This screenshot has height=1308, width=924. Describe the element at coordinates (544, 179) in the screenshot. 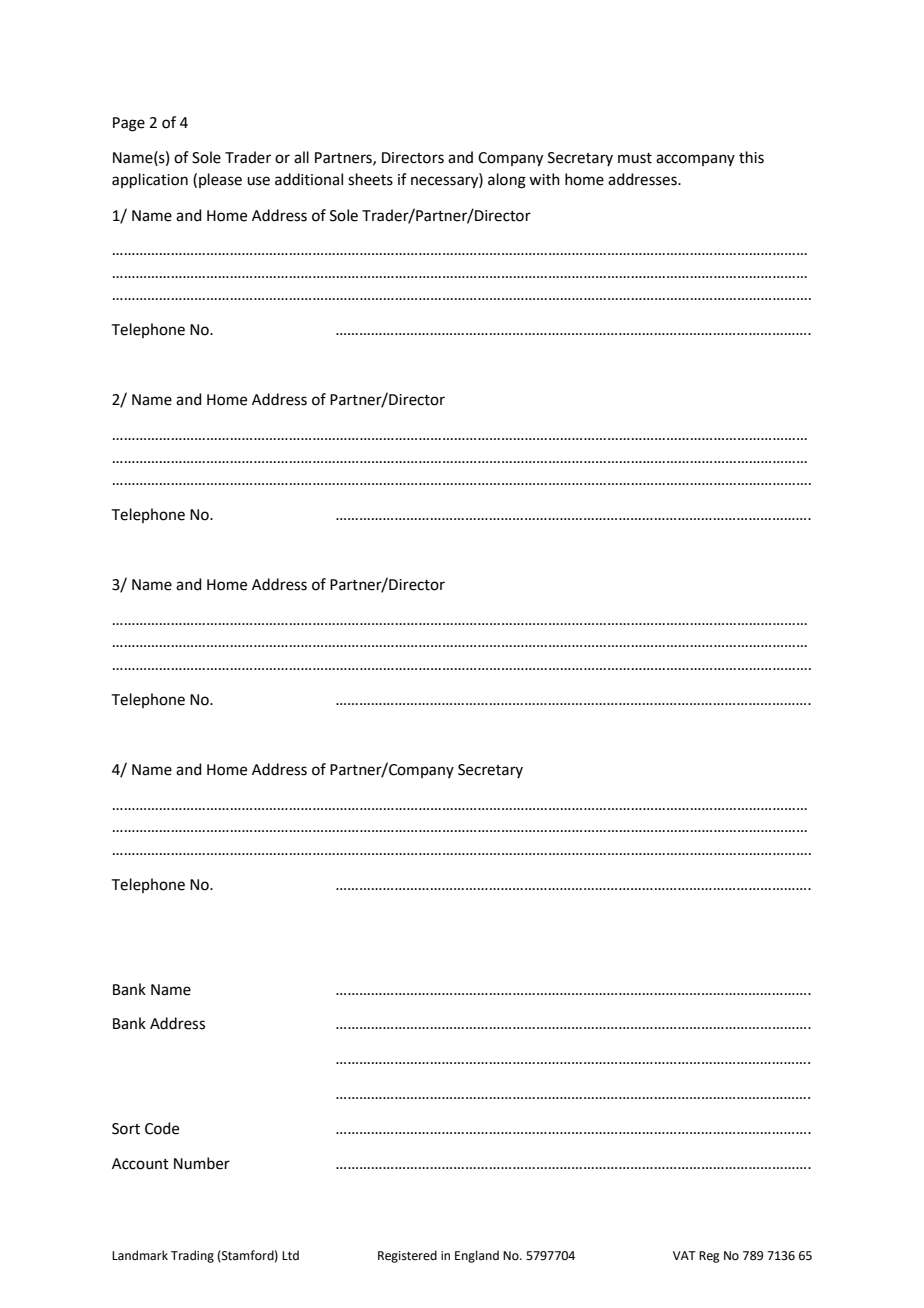

I see `with` at that location.
